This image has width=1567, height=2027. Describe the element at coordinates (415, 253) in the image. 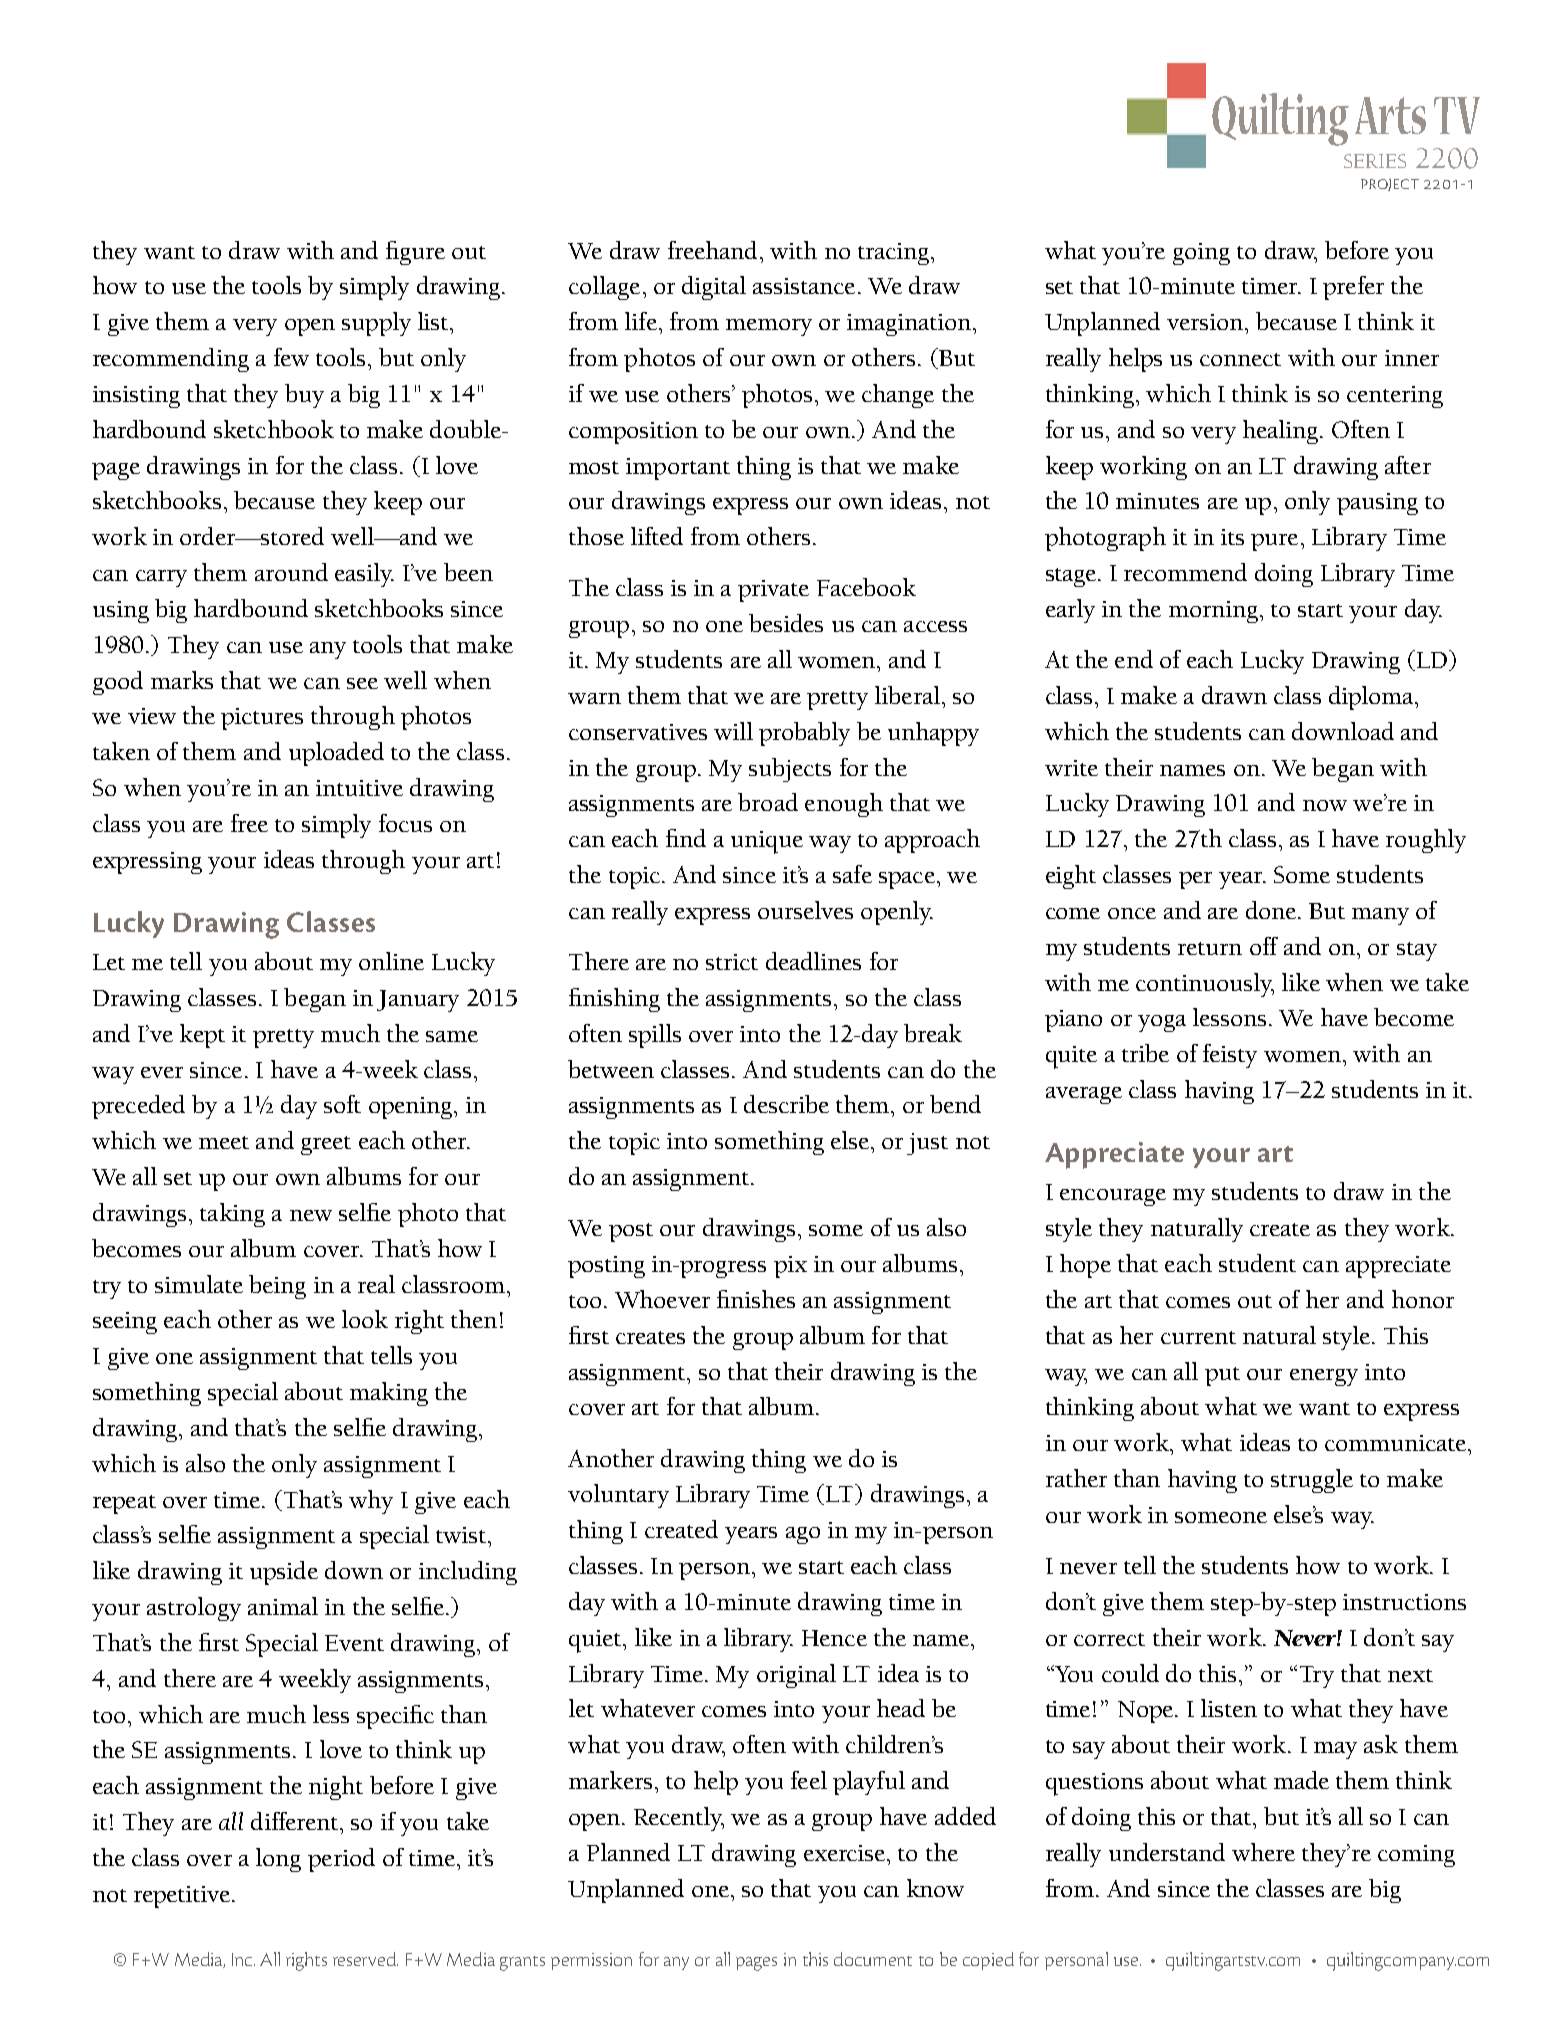

I see `figure` at that location.
